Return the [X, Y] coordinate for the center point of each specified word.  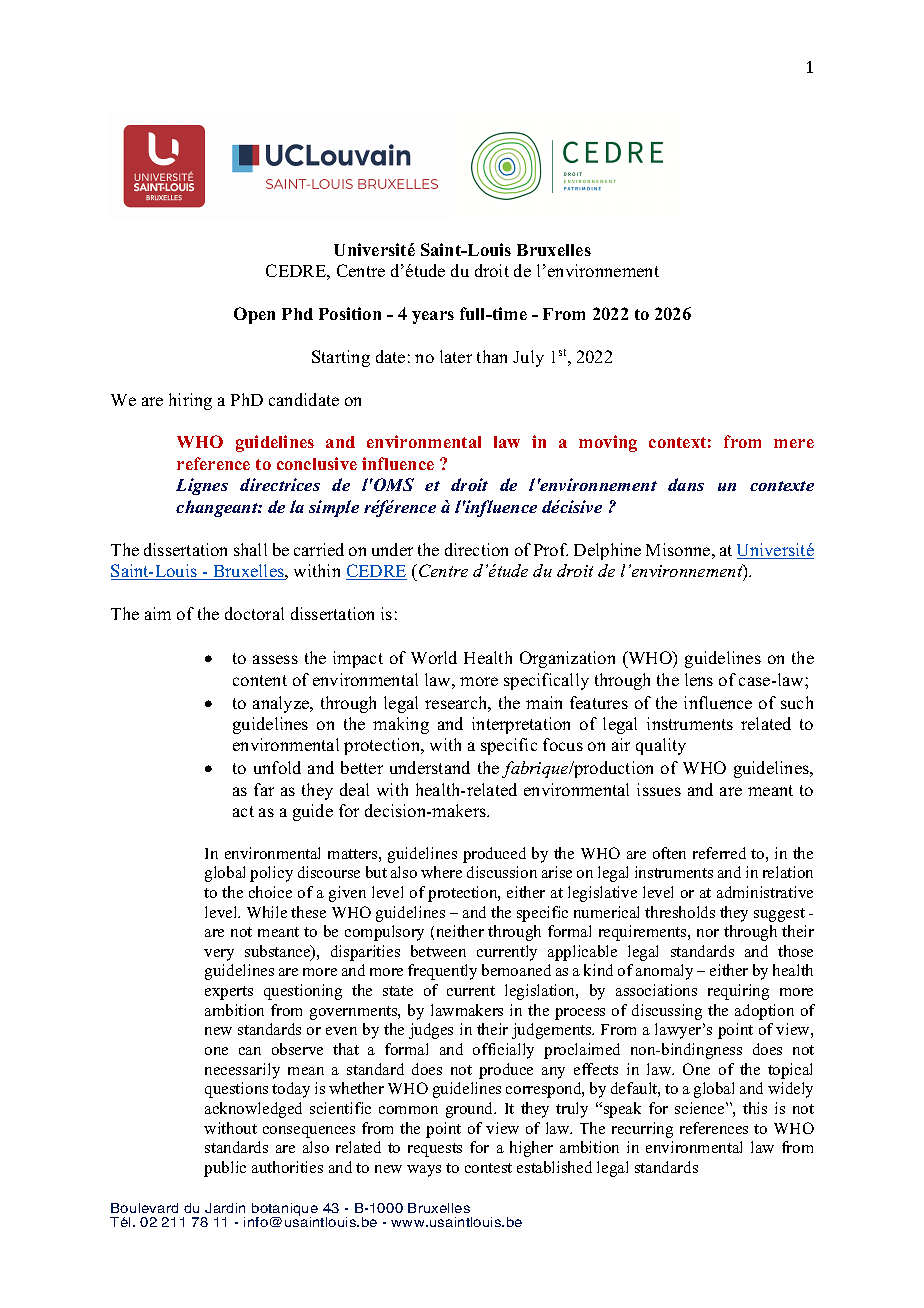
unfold [277, 767]
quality [661, 746]
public [225, 1169]
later [456, 356]
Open [254, 315]
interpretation [521, 725]
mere [794, 443]
